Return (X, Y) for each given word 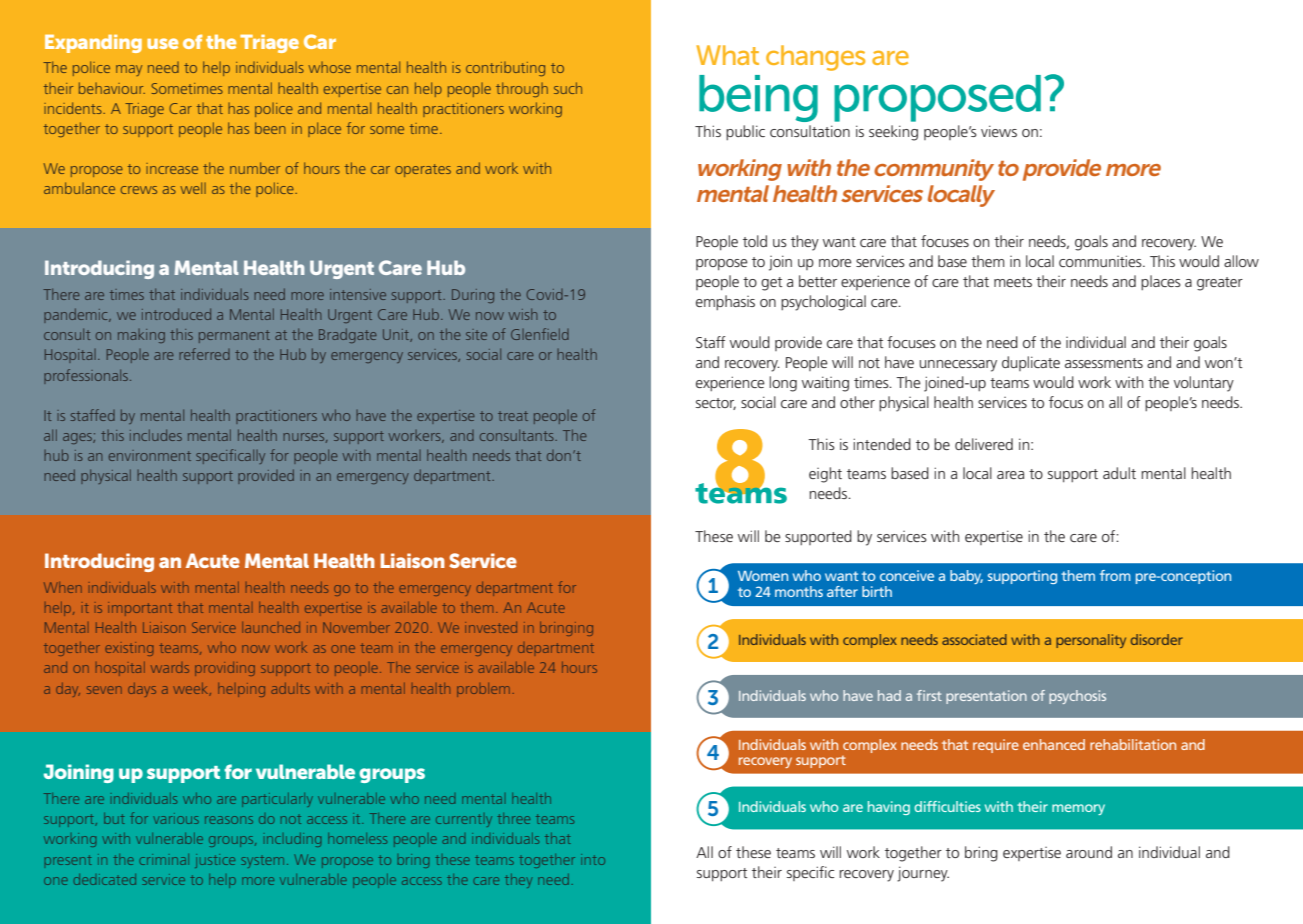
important (140, 609)
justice (215, 861)
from (1115, 575)
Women (763, 576)
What (727, 55)
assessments (1104, 363)
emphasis (725, 302)
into (593, 859)
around (1089, 852)
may (129, 70)
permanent (234, 336)
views (999, 131)
